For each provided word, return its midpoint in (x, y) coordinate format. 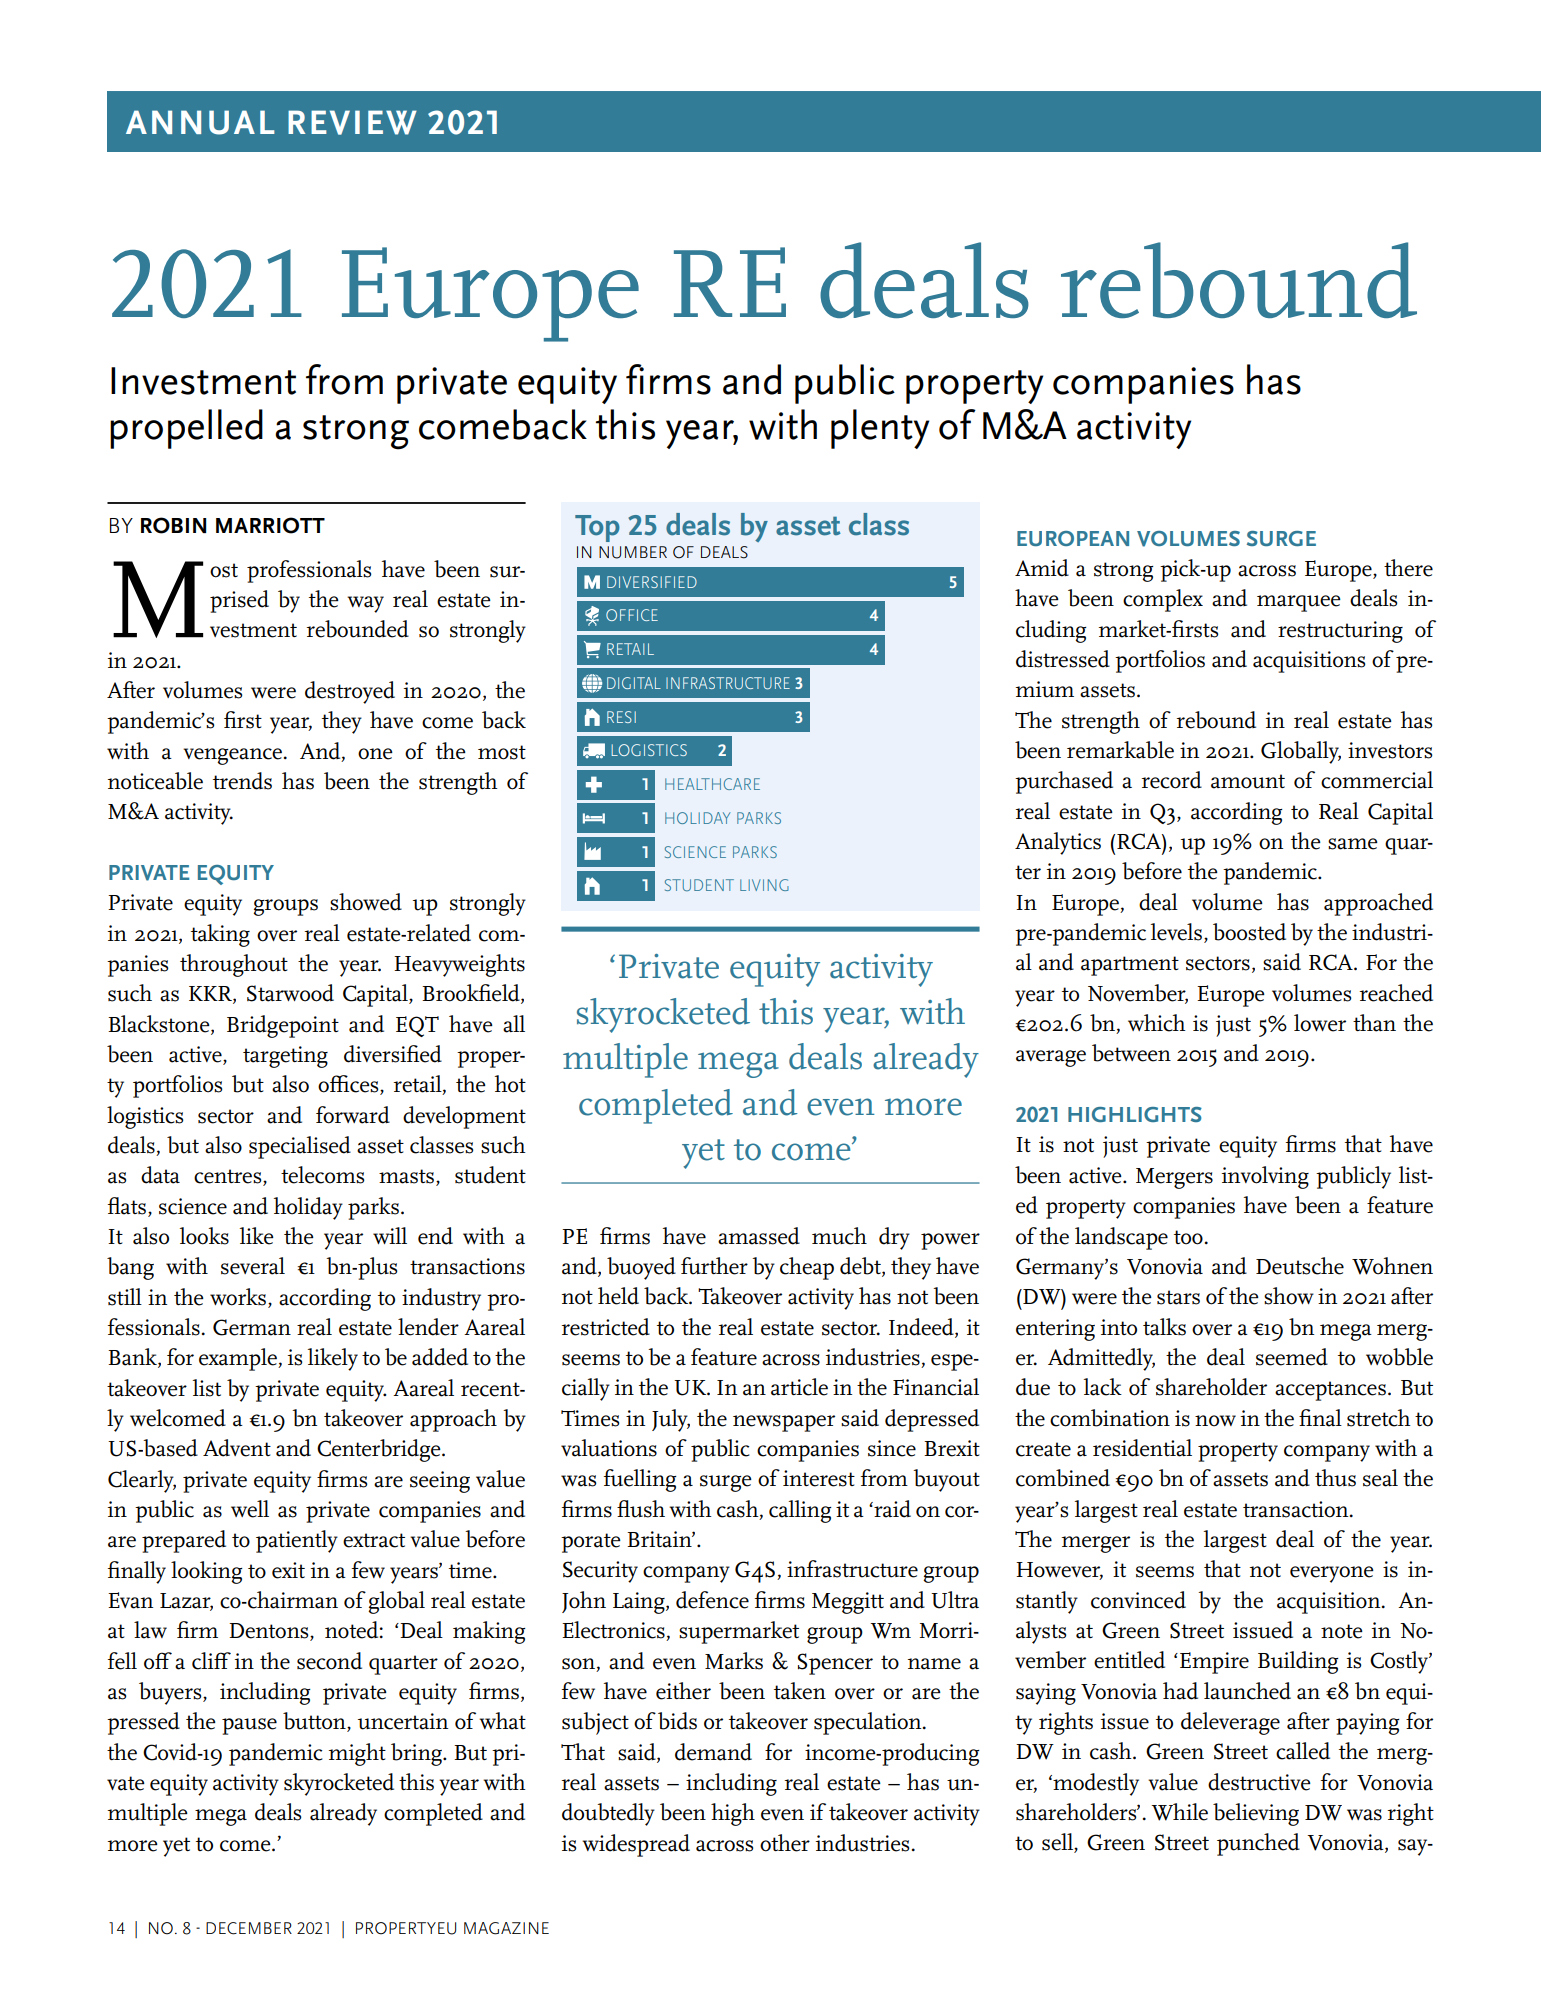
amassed (759, 1236)
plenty (880, 429)
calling (800, 1511)
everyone (1332, 1574)
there (1408, 568)
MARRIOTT (270, 525)
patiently (297, 1541)
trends (242, 781)
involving (1265, 1177)
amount (1248, 781)
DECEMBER (249, 1928)
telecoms (322, 1175)
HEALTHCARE (712, 784)
